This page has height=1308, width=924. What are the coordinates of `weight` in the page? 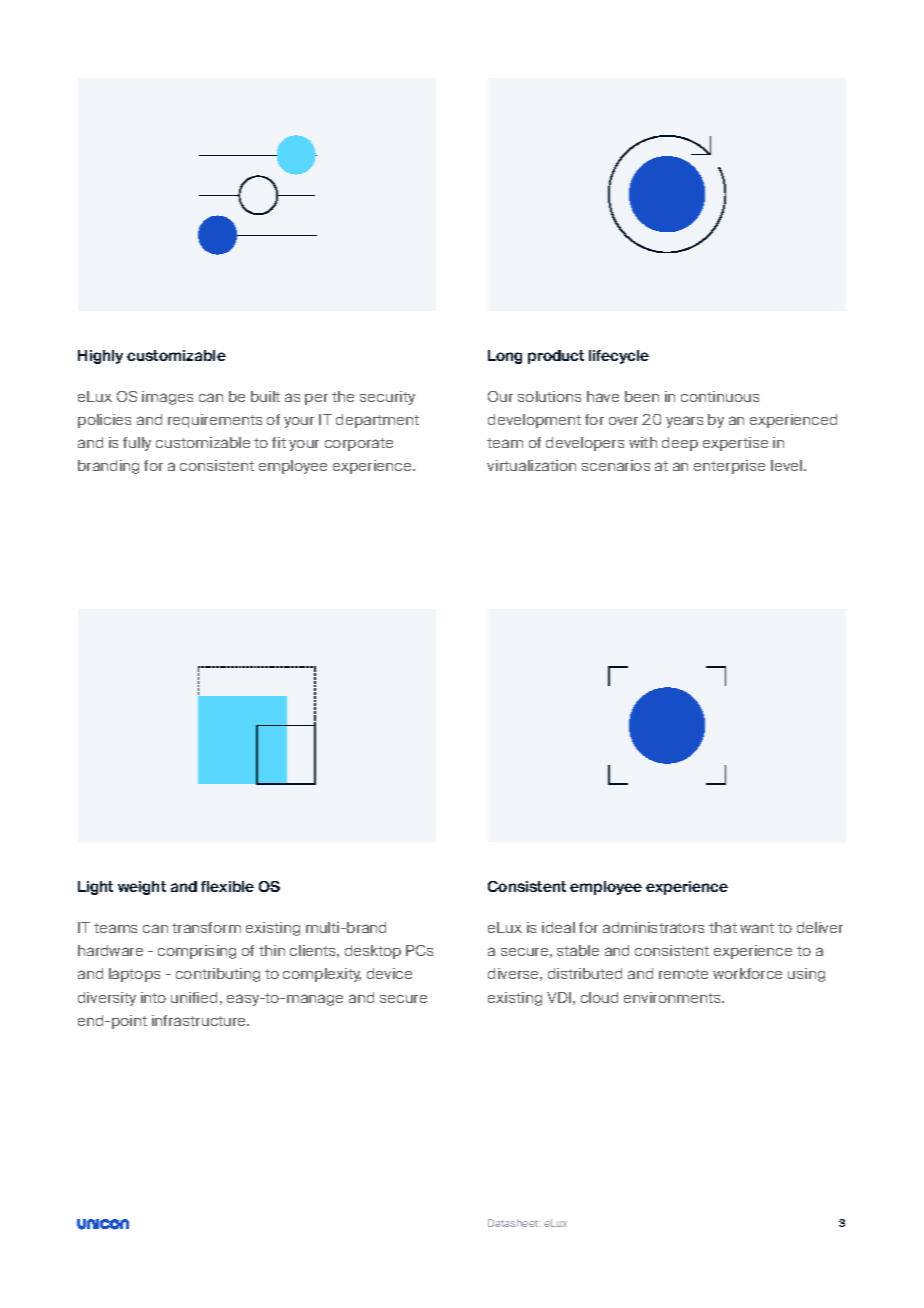 It's located at (142, 888).
